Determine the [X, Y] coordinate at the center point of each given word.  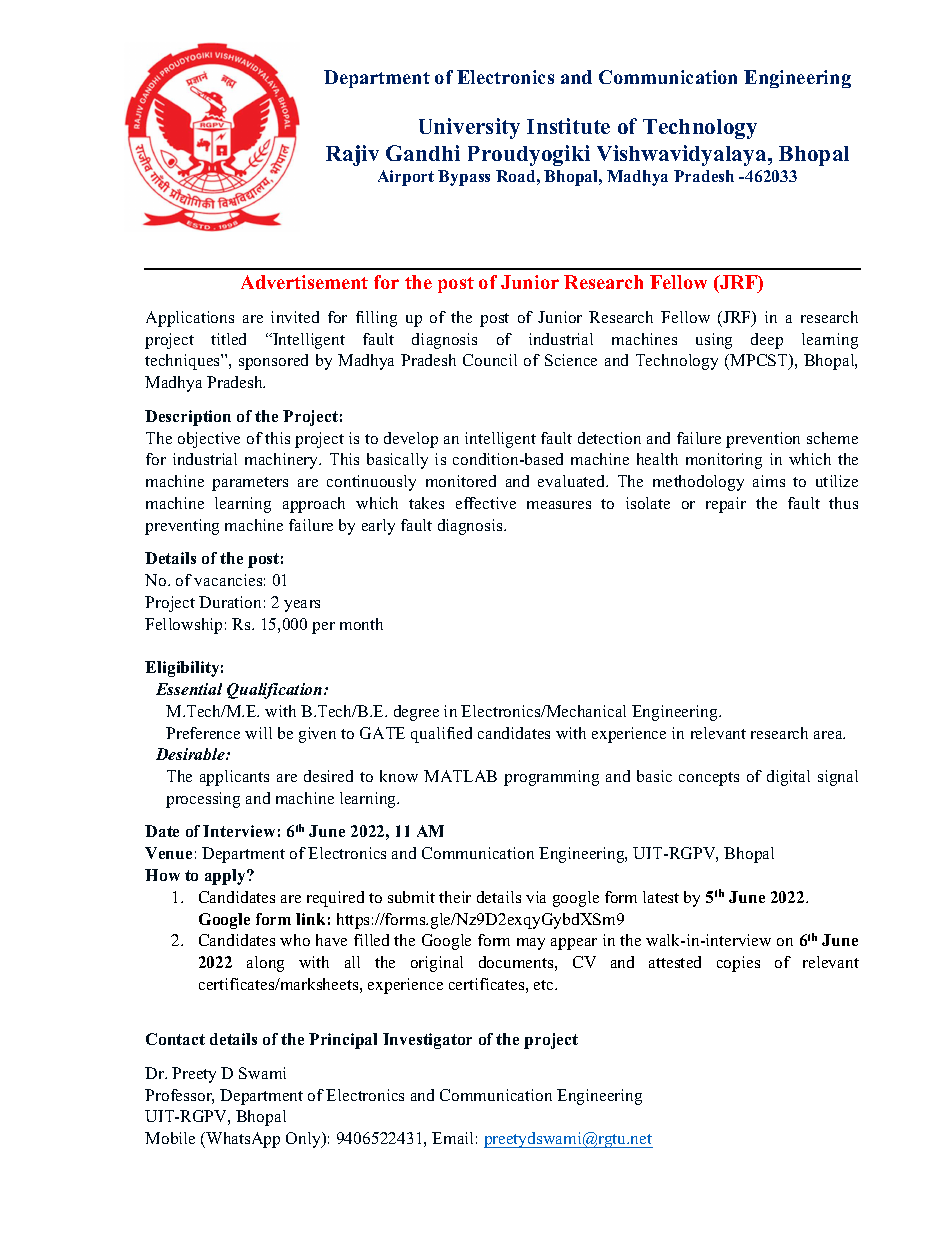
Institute [568, 126]
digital [788, 778]
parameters [250, 484]
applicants [234, 778]
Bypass [464, 178]
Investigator [427, 1041]
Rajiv [352, 155]
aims [769, 481]
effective [486, 503]
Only [304, 1140]
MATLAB [460, 776]
